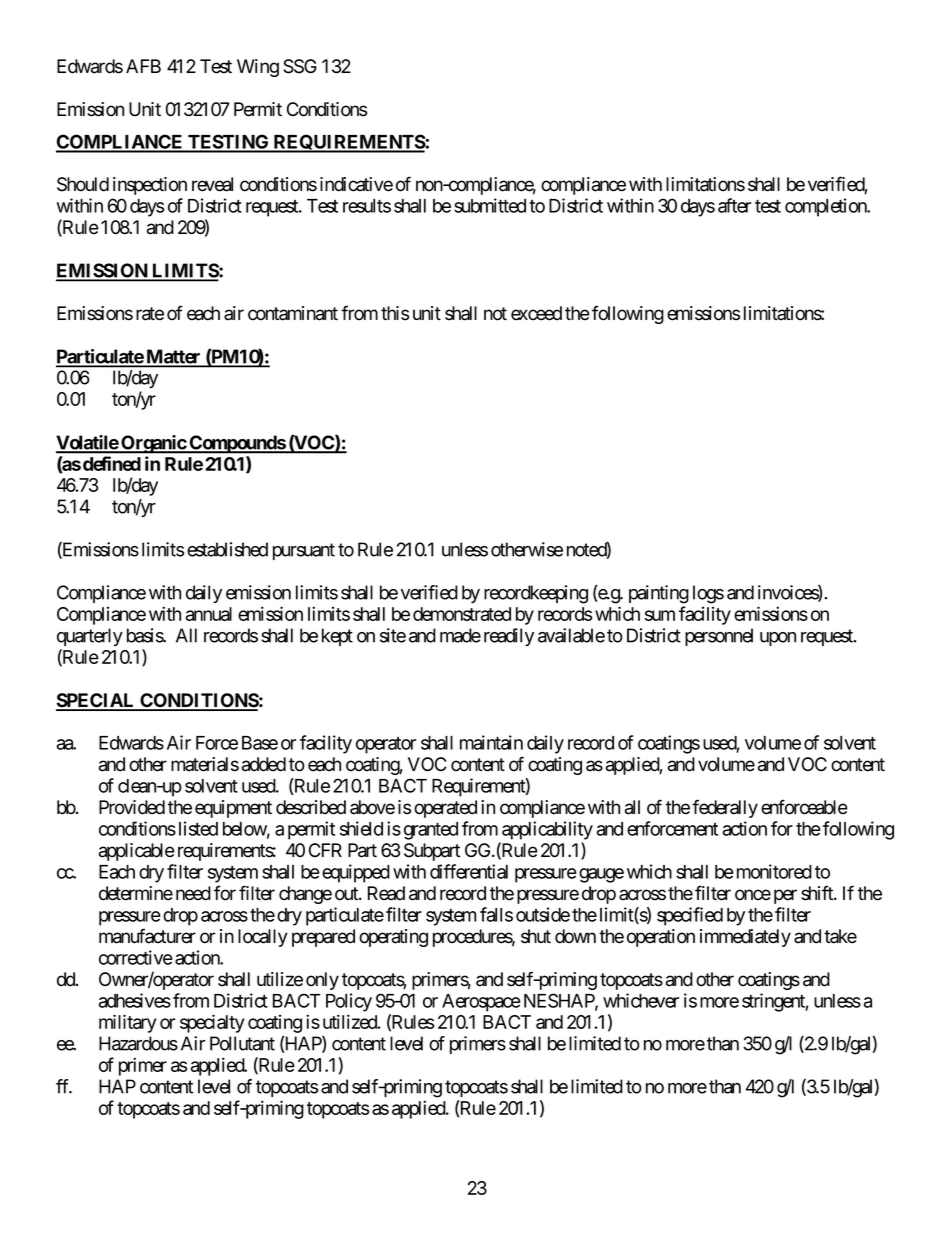 This image has height=1233, width=952. Describe the element at coordinates (490, 205) in the image. I see `submitted` at that location.
